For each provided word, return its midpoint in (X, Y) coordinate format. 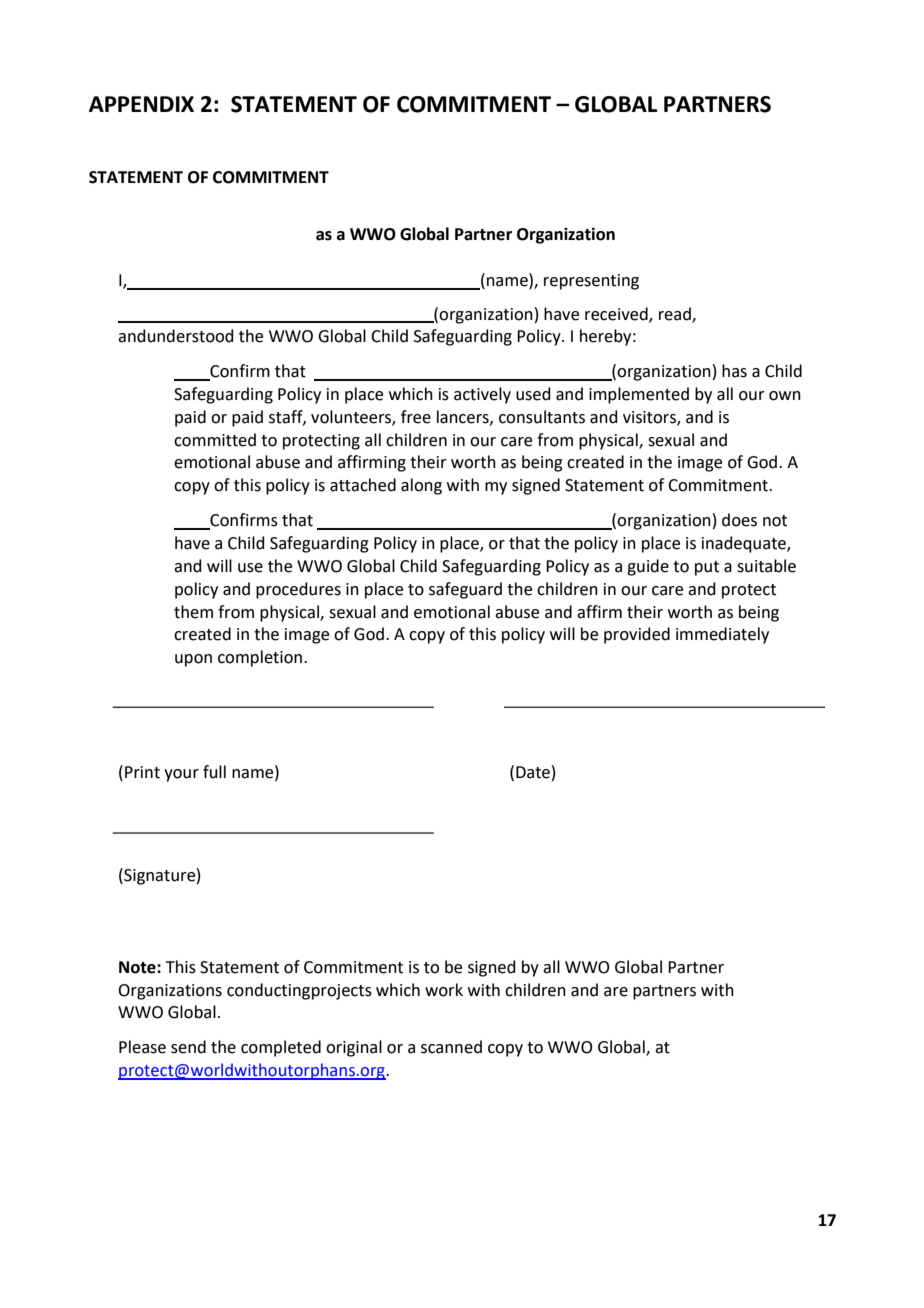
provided (637, 635)
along (421, 486)
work (444, 990)
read (676, 314)
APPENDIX (141, 104)
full (214, 772)
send (188, 1047)
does (739, 520)
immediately (722, 635)
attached (363, 485)
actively (482, 395)
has (734, 371)
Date (533, 772)
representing (591, 282)
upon (193, 660)
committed (215, 440)
